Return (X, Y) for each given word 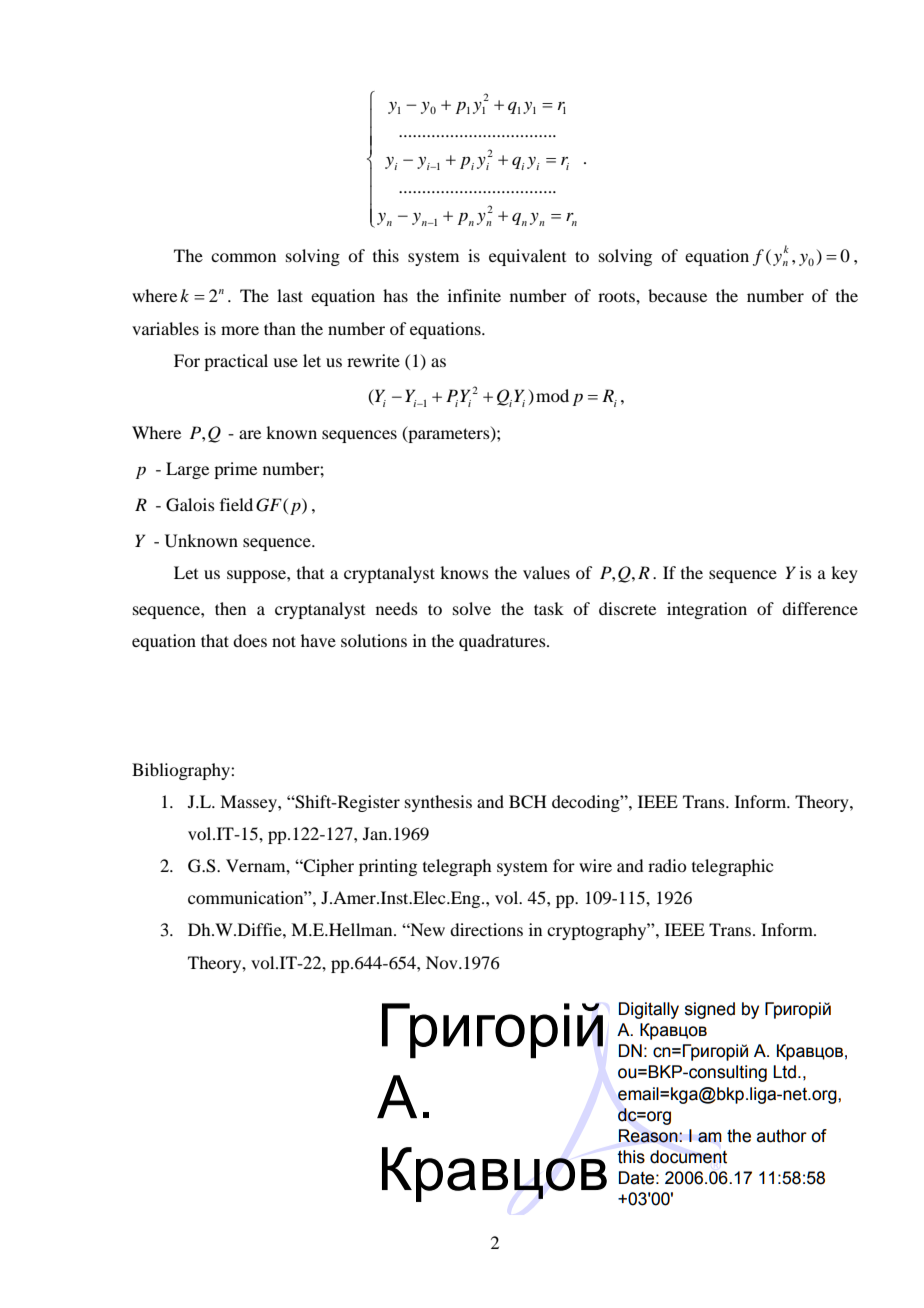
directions (486, 929)
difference (820, 608)
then (230, 608)
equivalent (527, 257)
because (677, 295)
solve (472, 608)
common (243, 257)
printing (388, 867)
